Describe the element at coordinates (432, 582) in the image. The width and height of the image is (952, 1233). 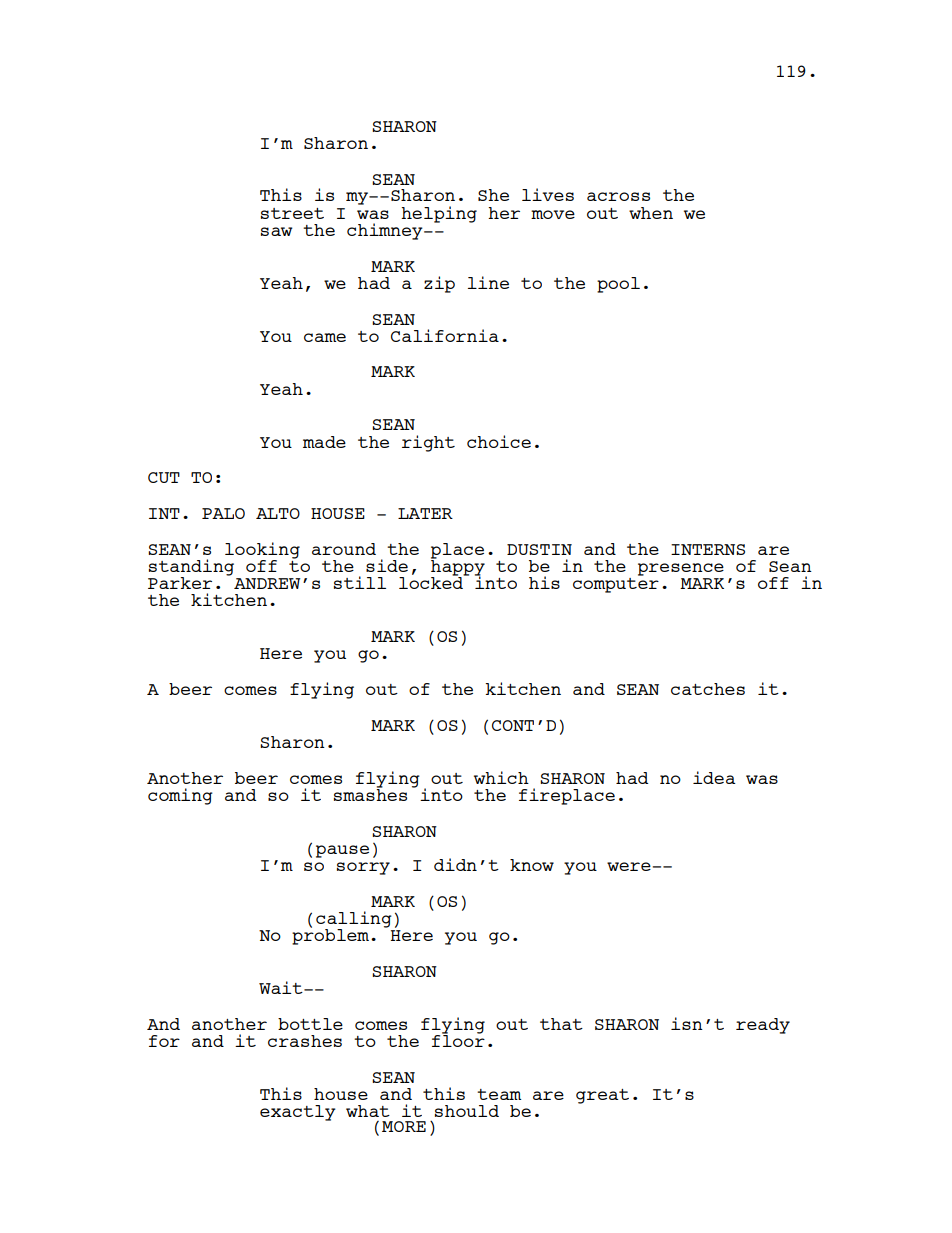
I see `locked` at that location.
